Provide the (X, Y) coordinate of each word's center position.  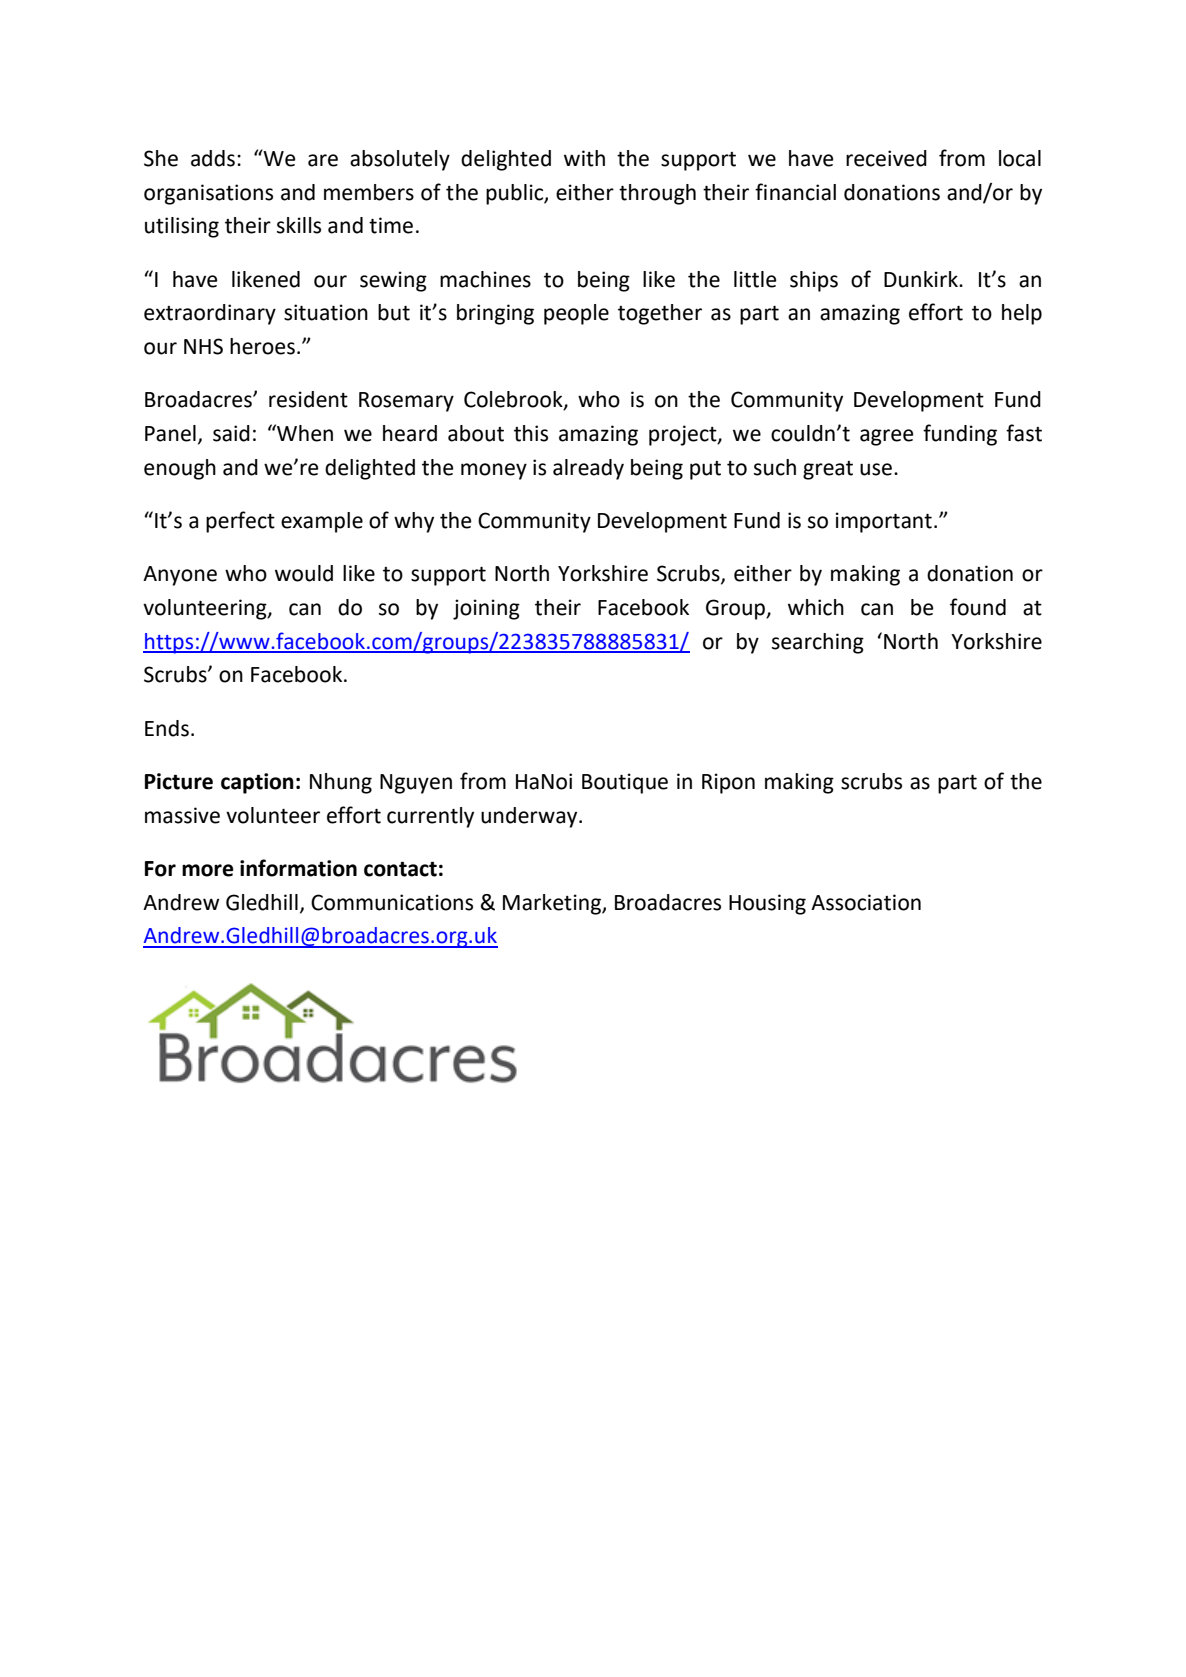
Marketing (553, 904)
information (298, 868)
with (584, 158)
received (886, 158)
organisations (208, 194)
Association (866, 902)
